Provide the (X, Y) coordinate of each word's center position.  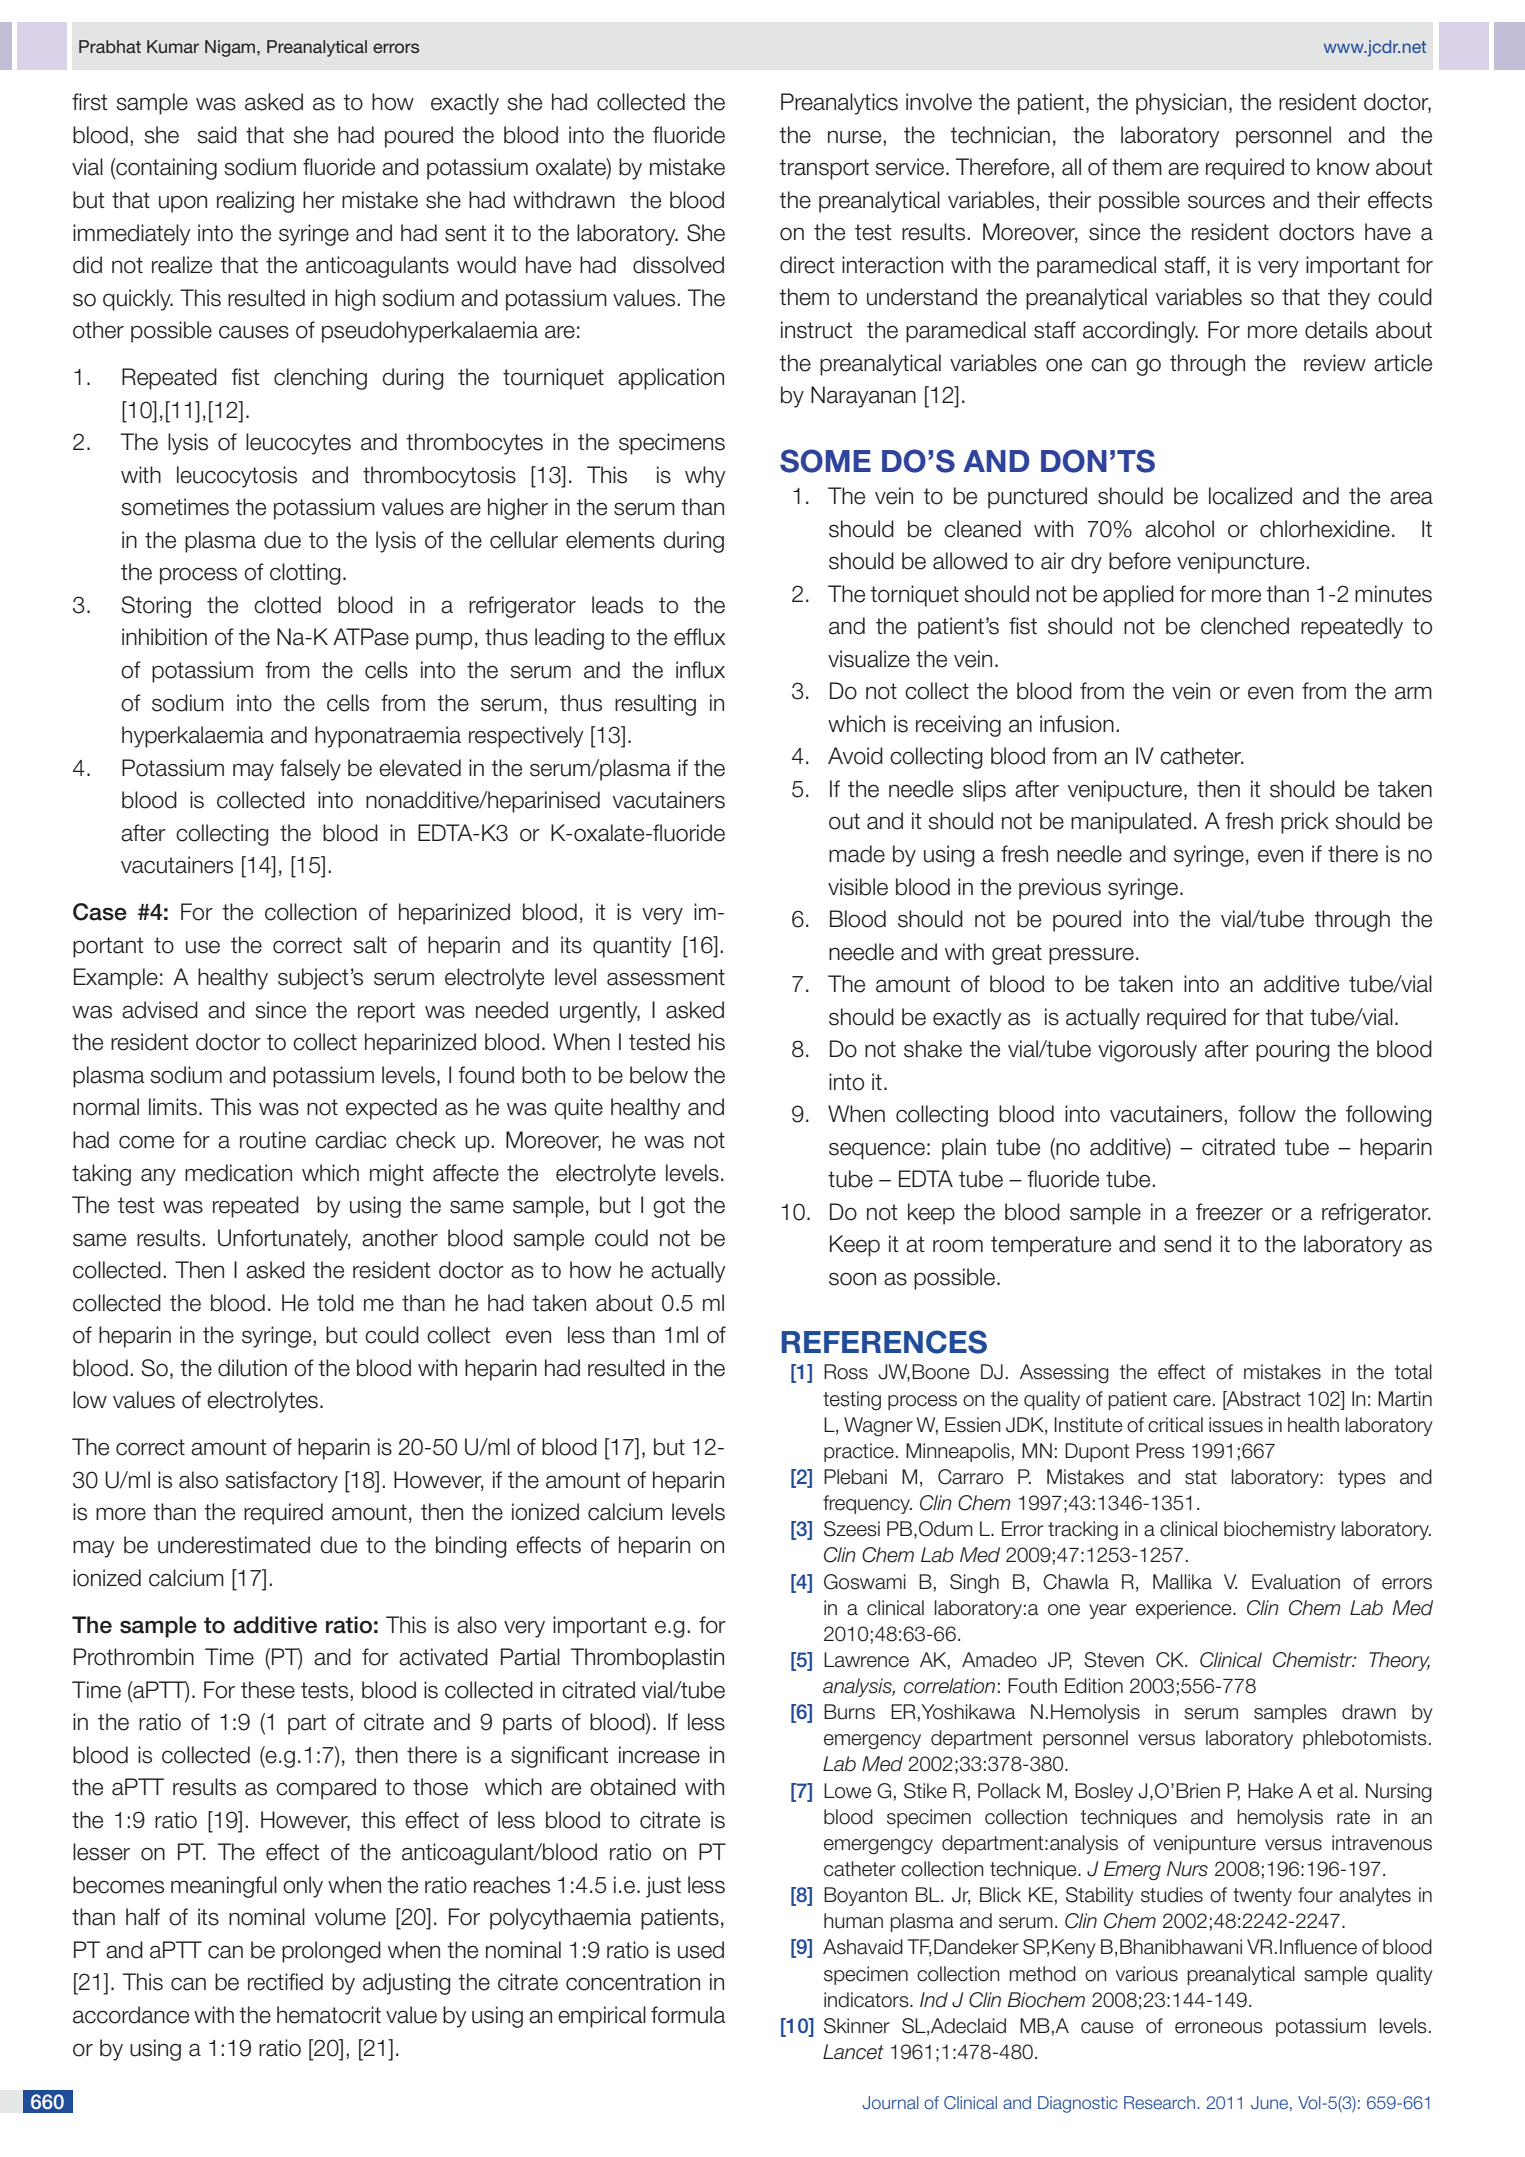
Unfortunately (284, 1240)
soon (852, 1279)
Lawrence (866, 1660)
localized (1250, 496)
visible (858, 887)
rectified (285, 1982)
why (705, 477)
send (1187, 1244)
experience (1185, 1609)
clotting (305, 574)
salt (370, 945)
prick (1305, 823)
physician (1181, 104)
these (268, 1690)
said (217, 135)
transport (824, 169)
